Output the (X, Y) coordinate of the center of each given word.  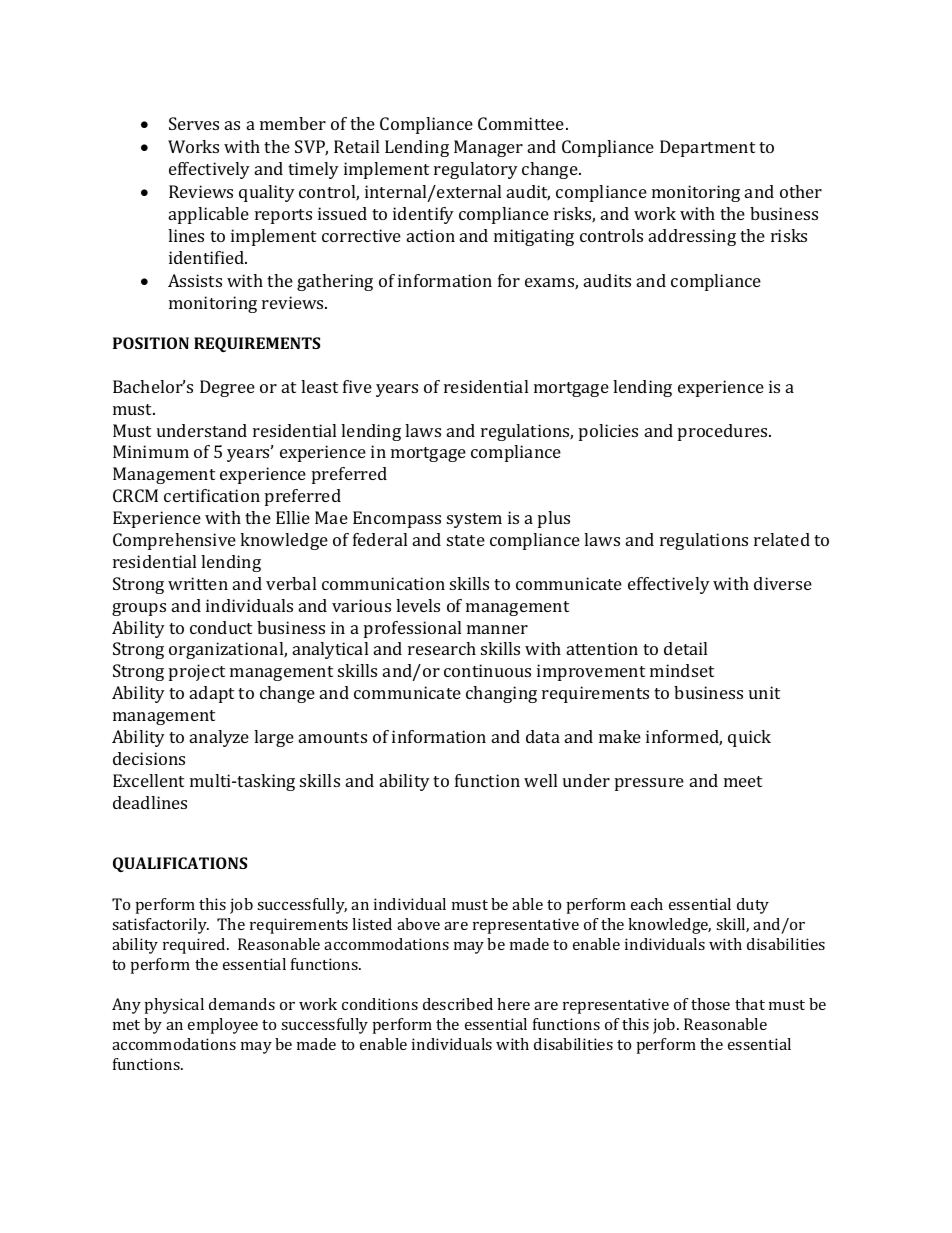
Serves (194, 123)
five (357, 386)
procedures (724, 432)
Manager (488, 148)
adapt (212, 694)
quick (749, 738)
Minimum (151, 451)
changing (501, 694)
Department (707, 148)
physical (174, 1006)
